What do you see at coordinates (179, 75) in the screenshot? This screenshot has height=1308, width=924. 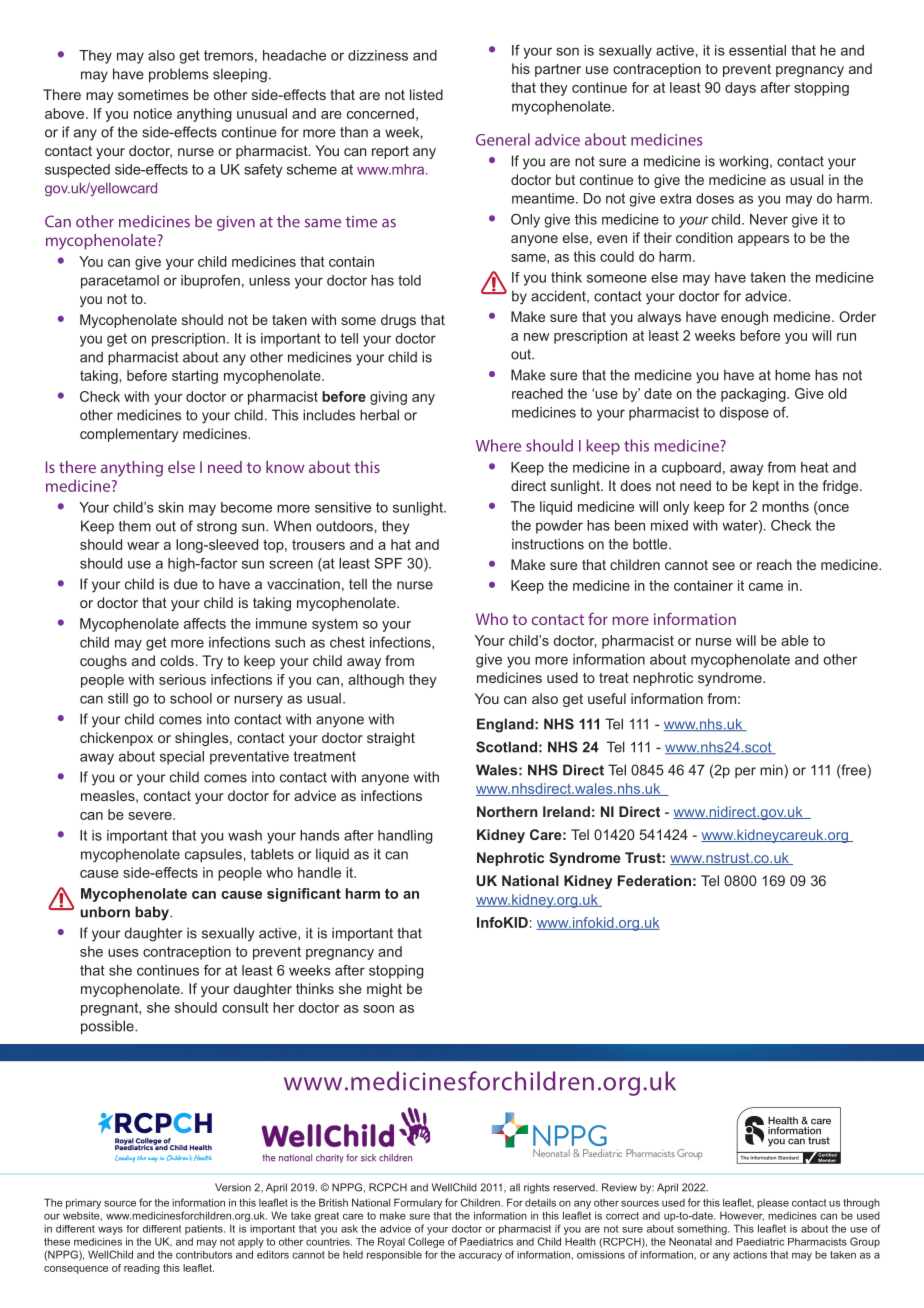 I see `problems` at bounding box center [179, 75].
